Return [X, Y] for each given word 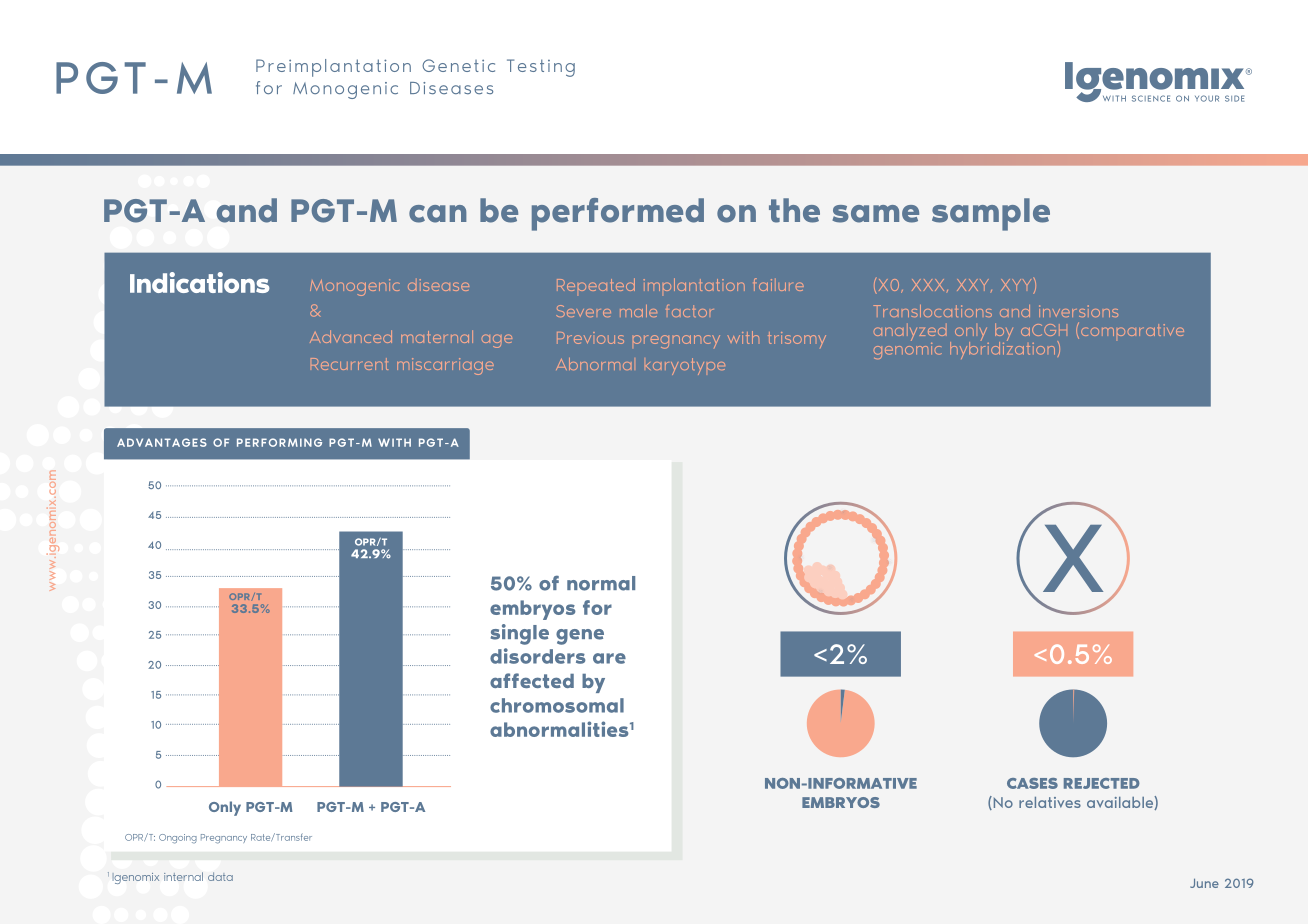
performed [618, 214]
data [220, 876]
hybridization [1004, 349]
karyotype [685, 366]
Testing [541, 68]
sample [991, 214]
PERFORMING [279, 442]
